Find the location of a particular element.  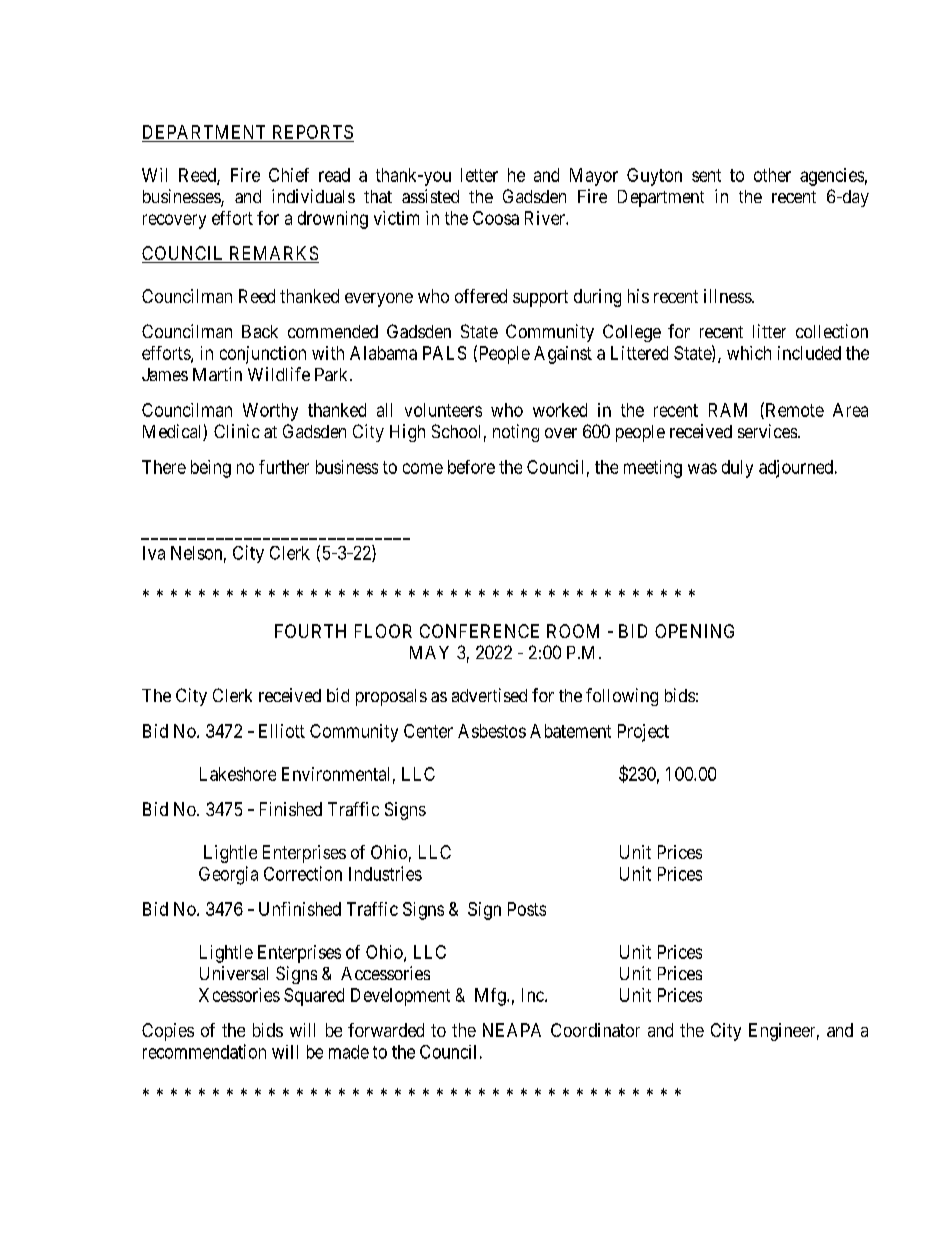

letter is located at coordinates (479, 175).
